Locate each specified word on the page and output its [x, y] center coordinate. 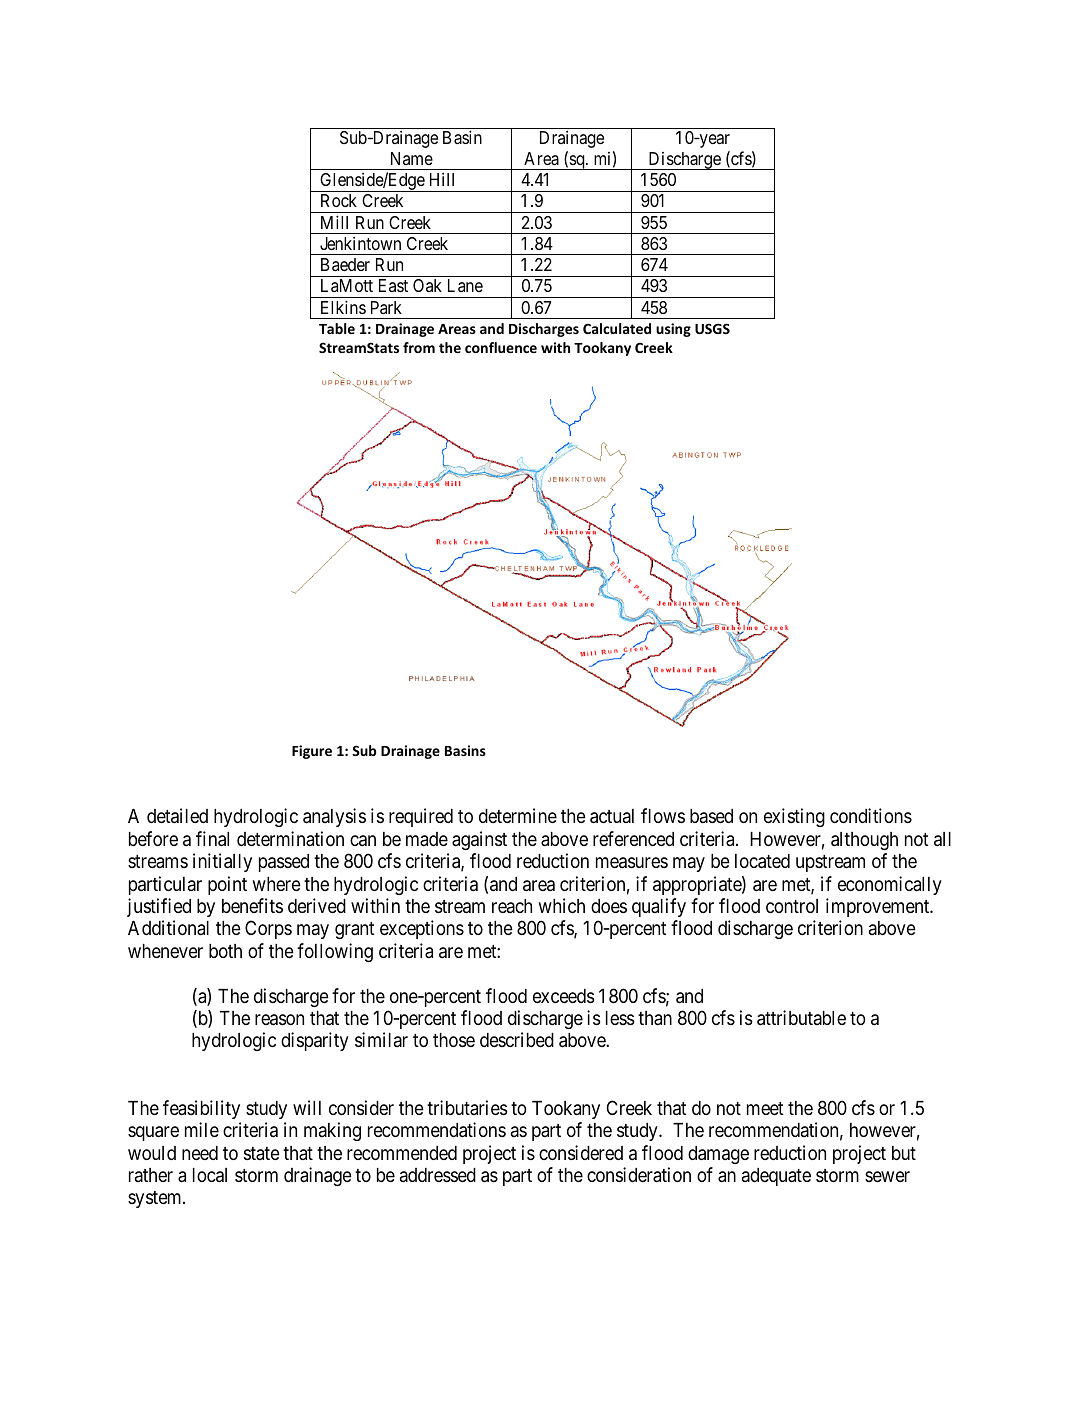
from [419, 347]
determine [518, 815]
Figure [312, 752]
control [792, 906]
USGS [712, 328]
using [673, 330]
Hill [442, 179]
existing [794, 817]
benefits [252, 905]
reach [512, 906]
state [262, 1153]
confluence [501, 347]
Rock [339, 200]
